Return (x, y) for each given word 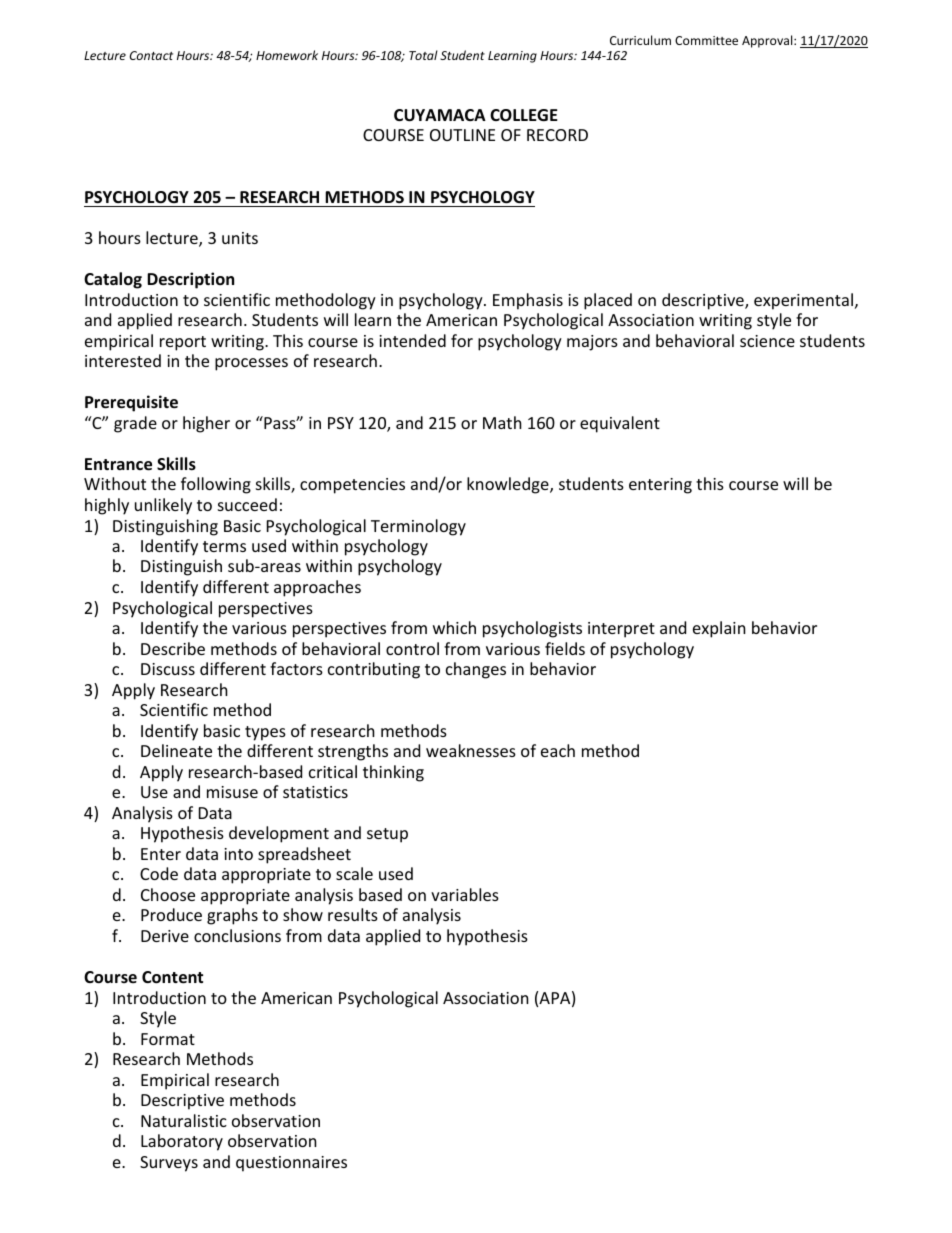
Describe (173, 648)
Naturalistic (184, 1120)
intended (412, 340)
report (183, 343)
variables (465, 894)
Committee (706, 40)
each (558, 750)
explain (719, 629)
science (767, 341)
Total (423, 55)
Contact (151, 55)
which (454, 627)
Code (159, 873)
